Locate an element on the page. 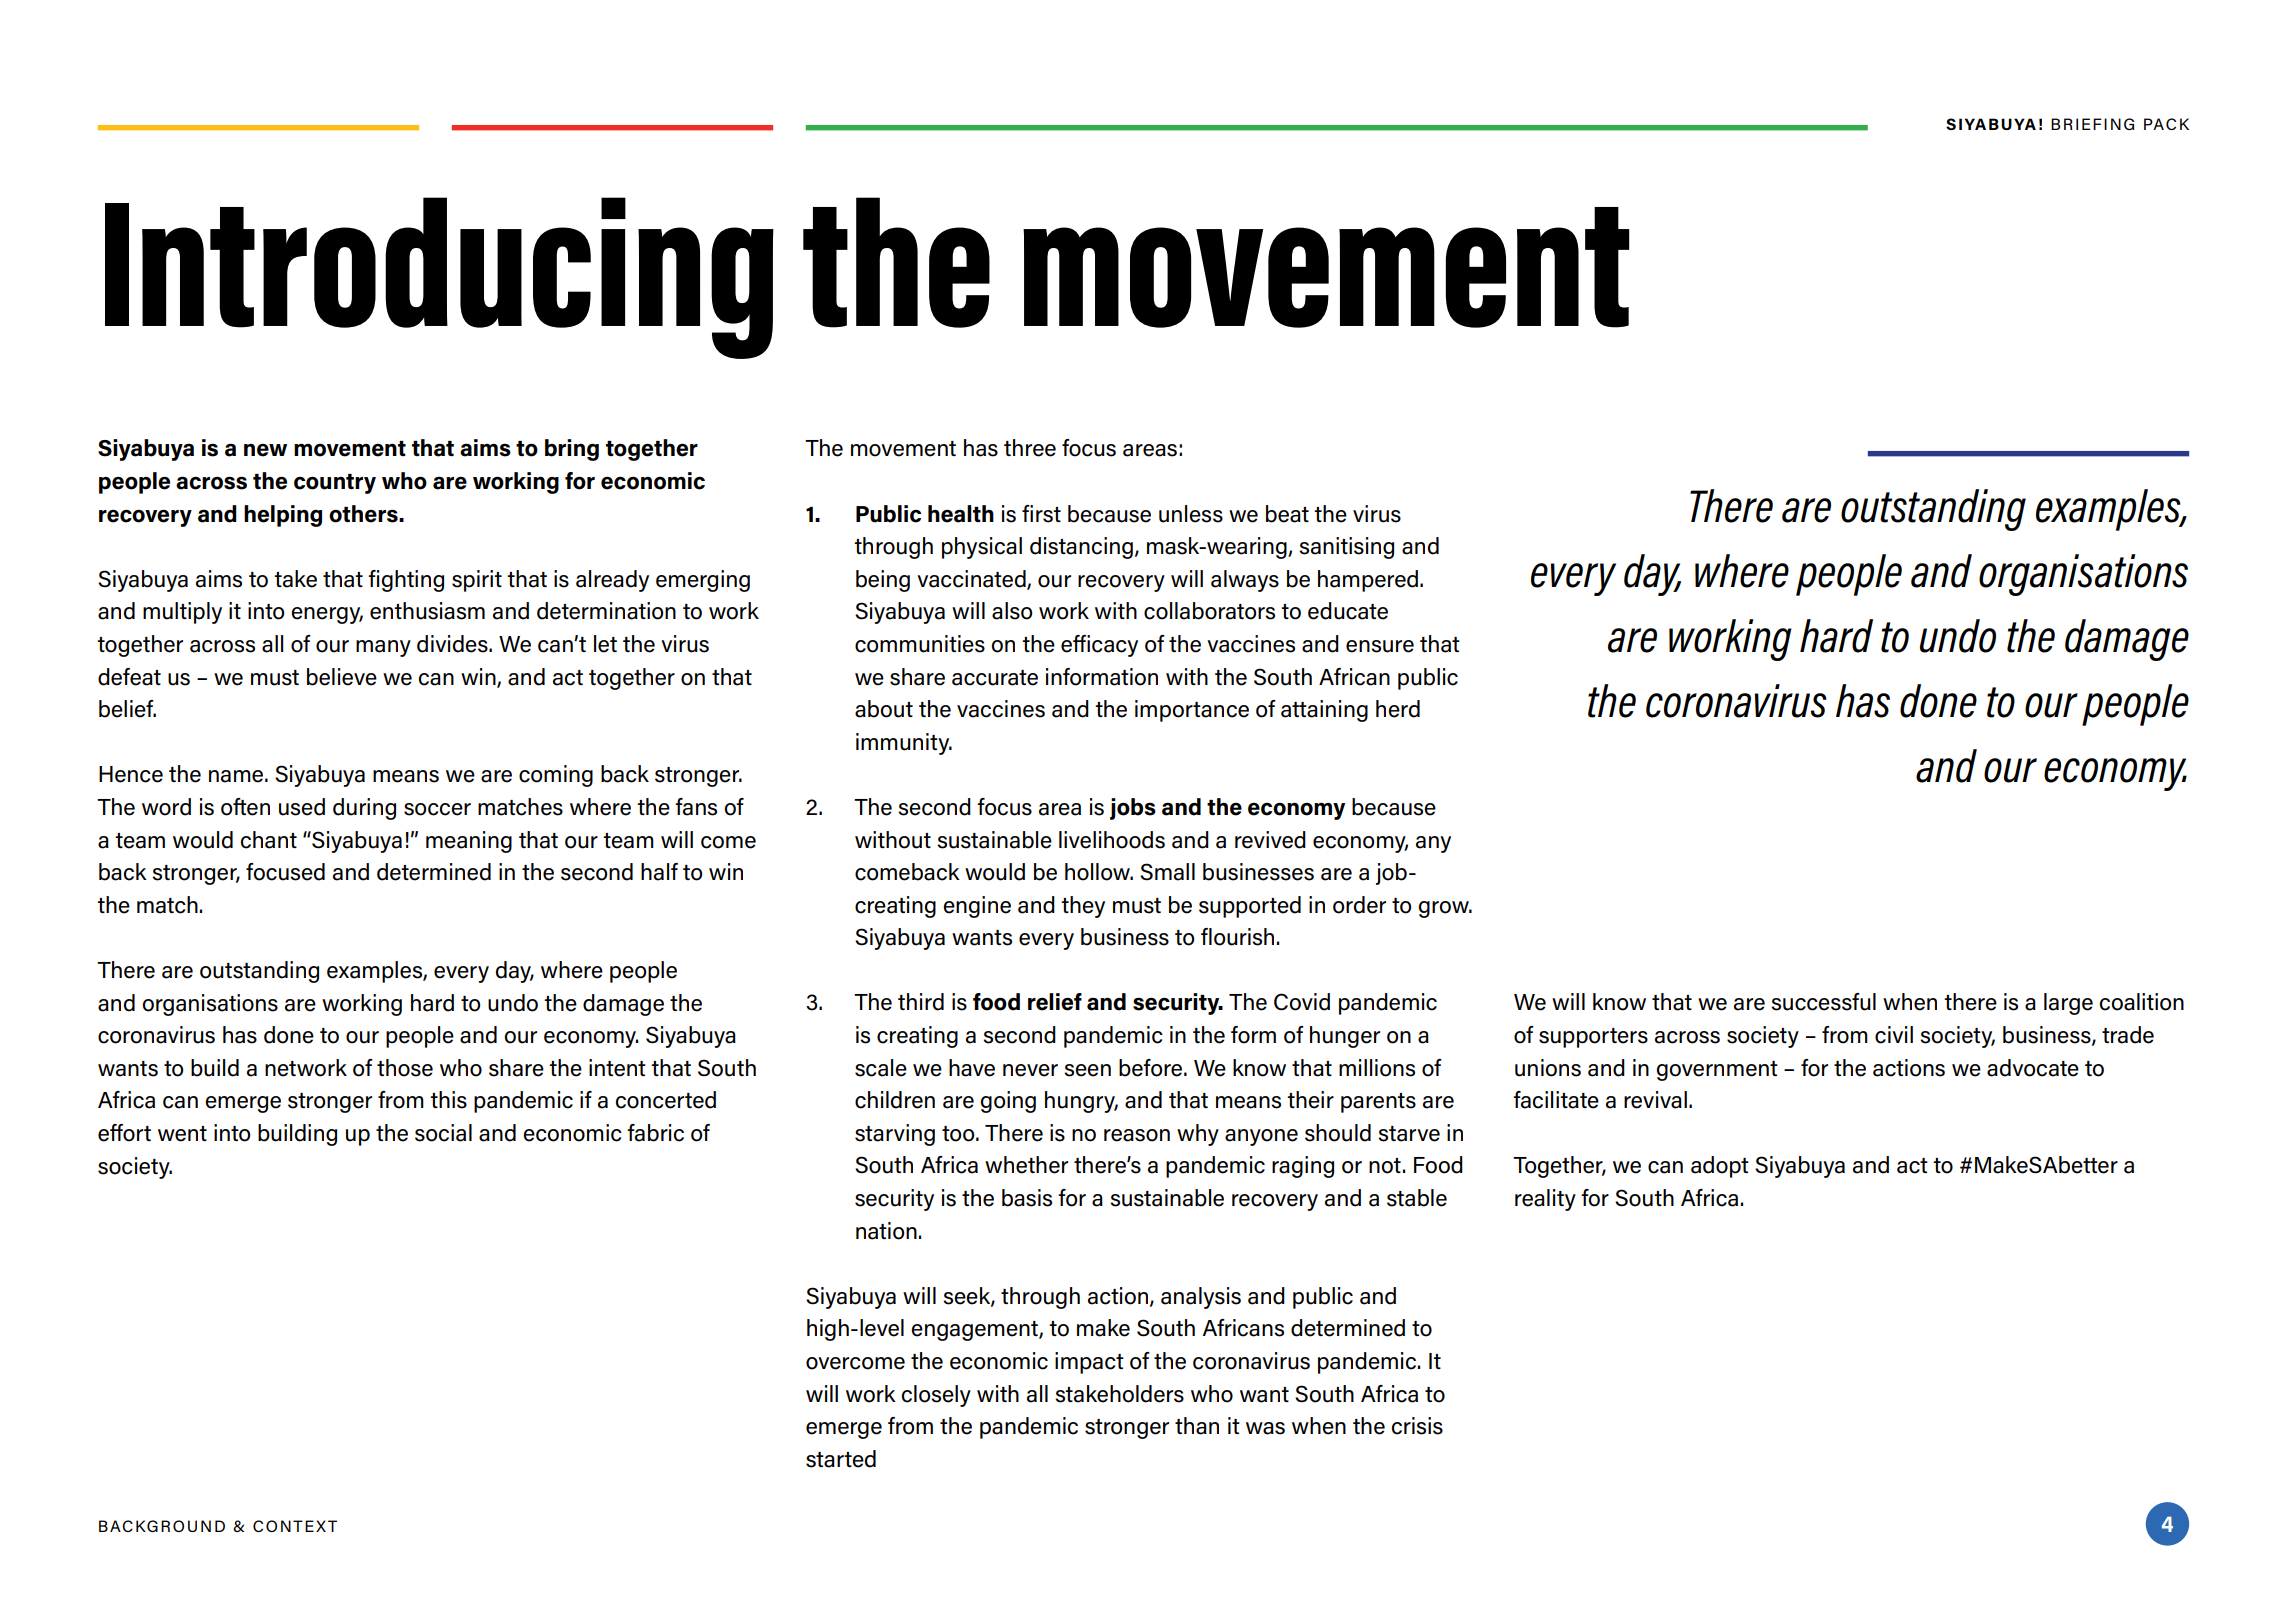 This page has height=1617, width=2287. during is located at coordinates (364, 809).
